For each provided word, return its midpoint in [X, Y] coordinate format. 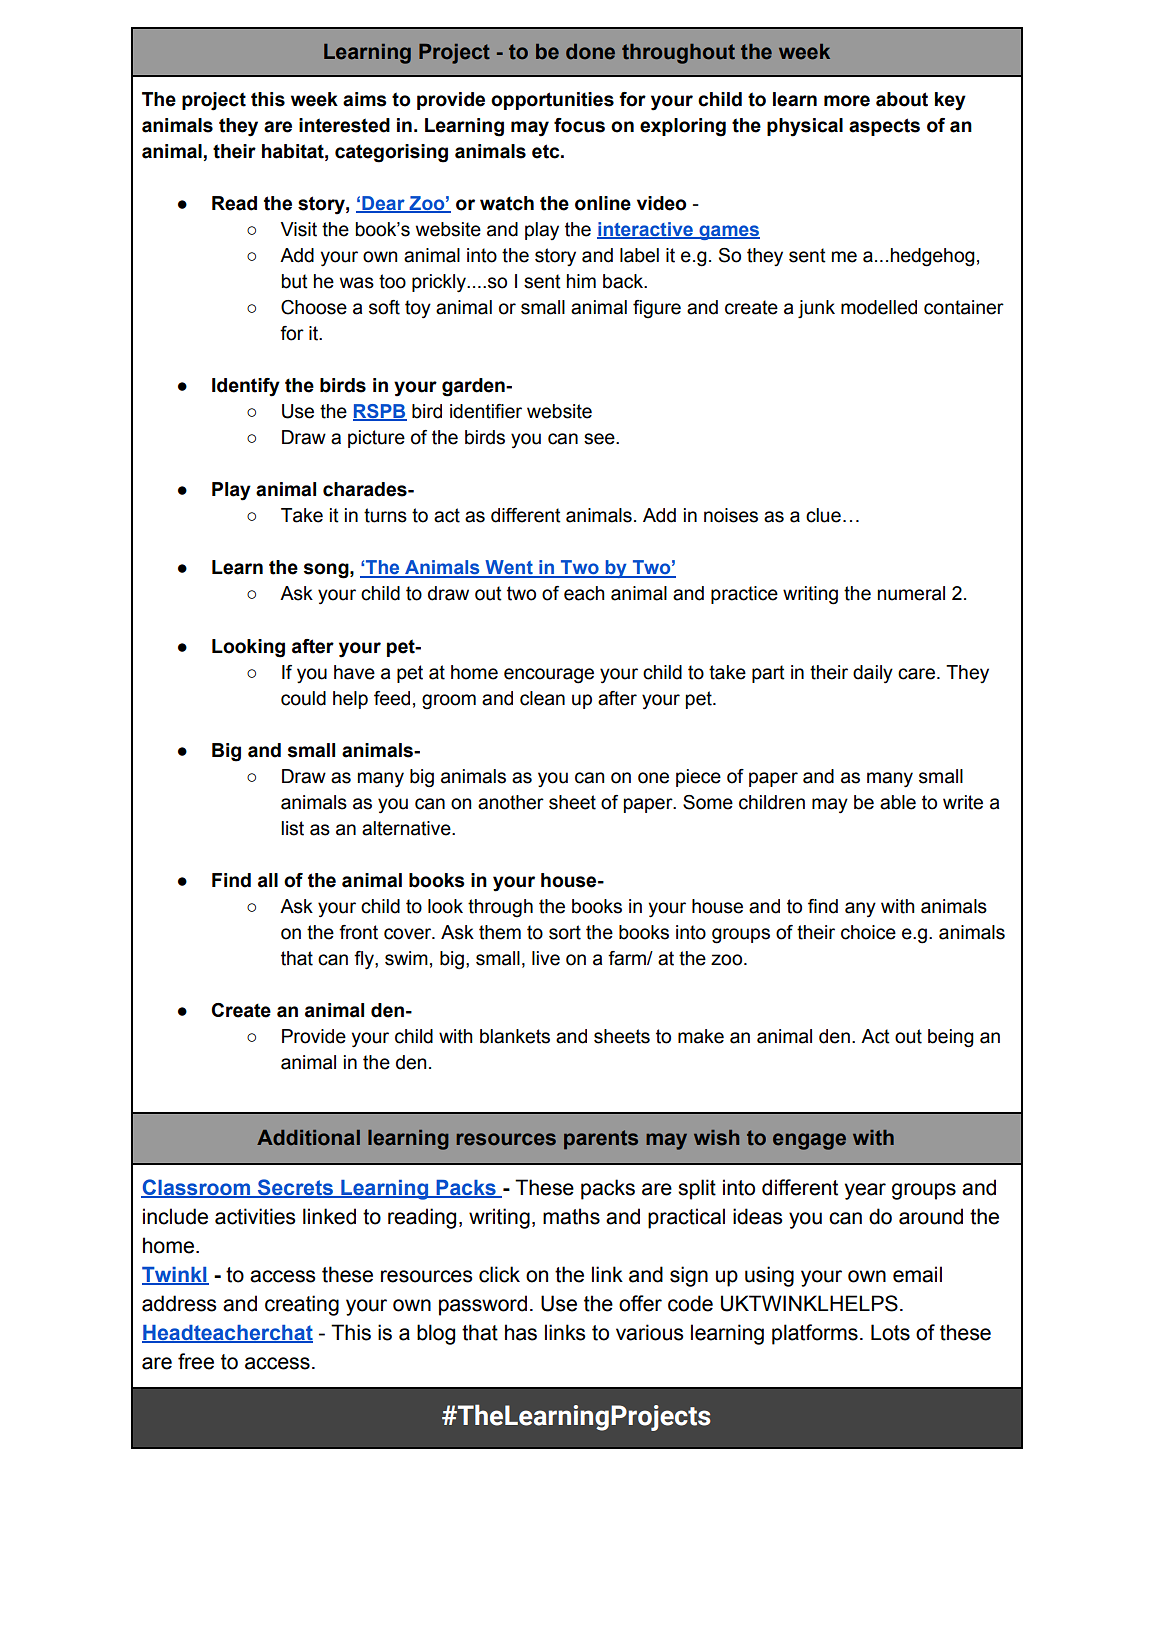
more [847, 101]
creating [302, 1305]
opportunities [552, 101]
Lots [890, 1332]
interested [344, 125]
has [521, 1332]
